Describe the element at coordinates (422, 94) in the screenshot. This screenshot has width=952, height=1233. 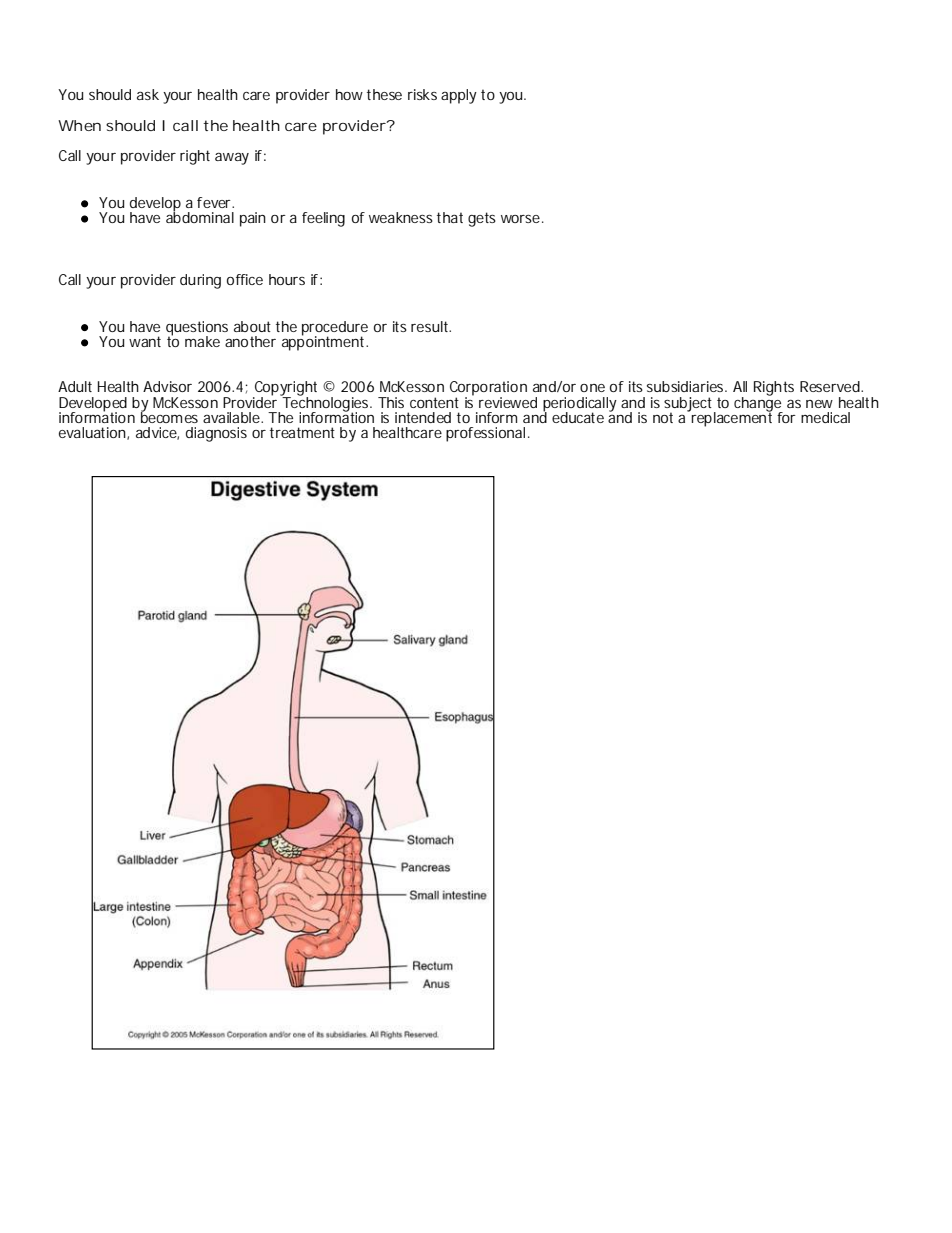
I see `risks` at that location.
